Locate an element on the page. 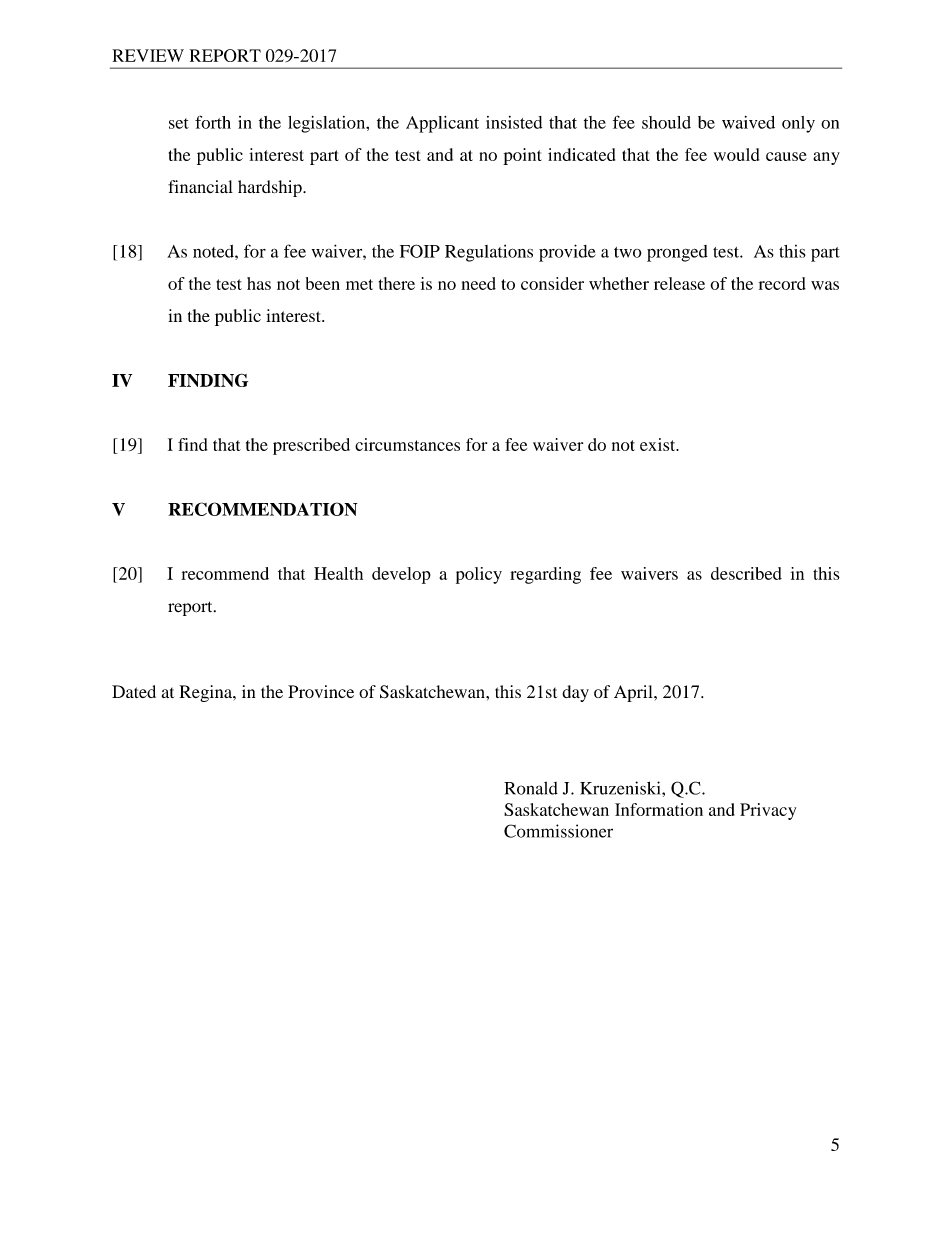 The image size is (952, 1233). Privacy is located at coordinates (768, 811).
